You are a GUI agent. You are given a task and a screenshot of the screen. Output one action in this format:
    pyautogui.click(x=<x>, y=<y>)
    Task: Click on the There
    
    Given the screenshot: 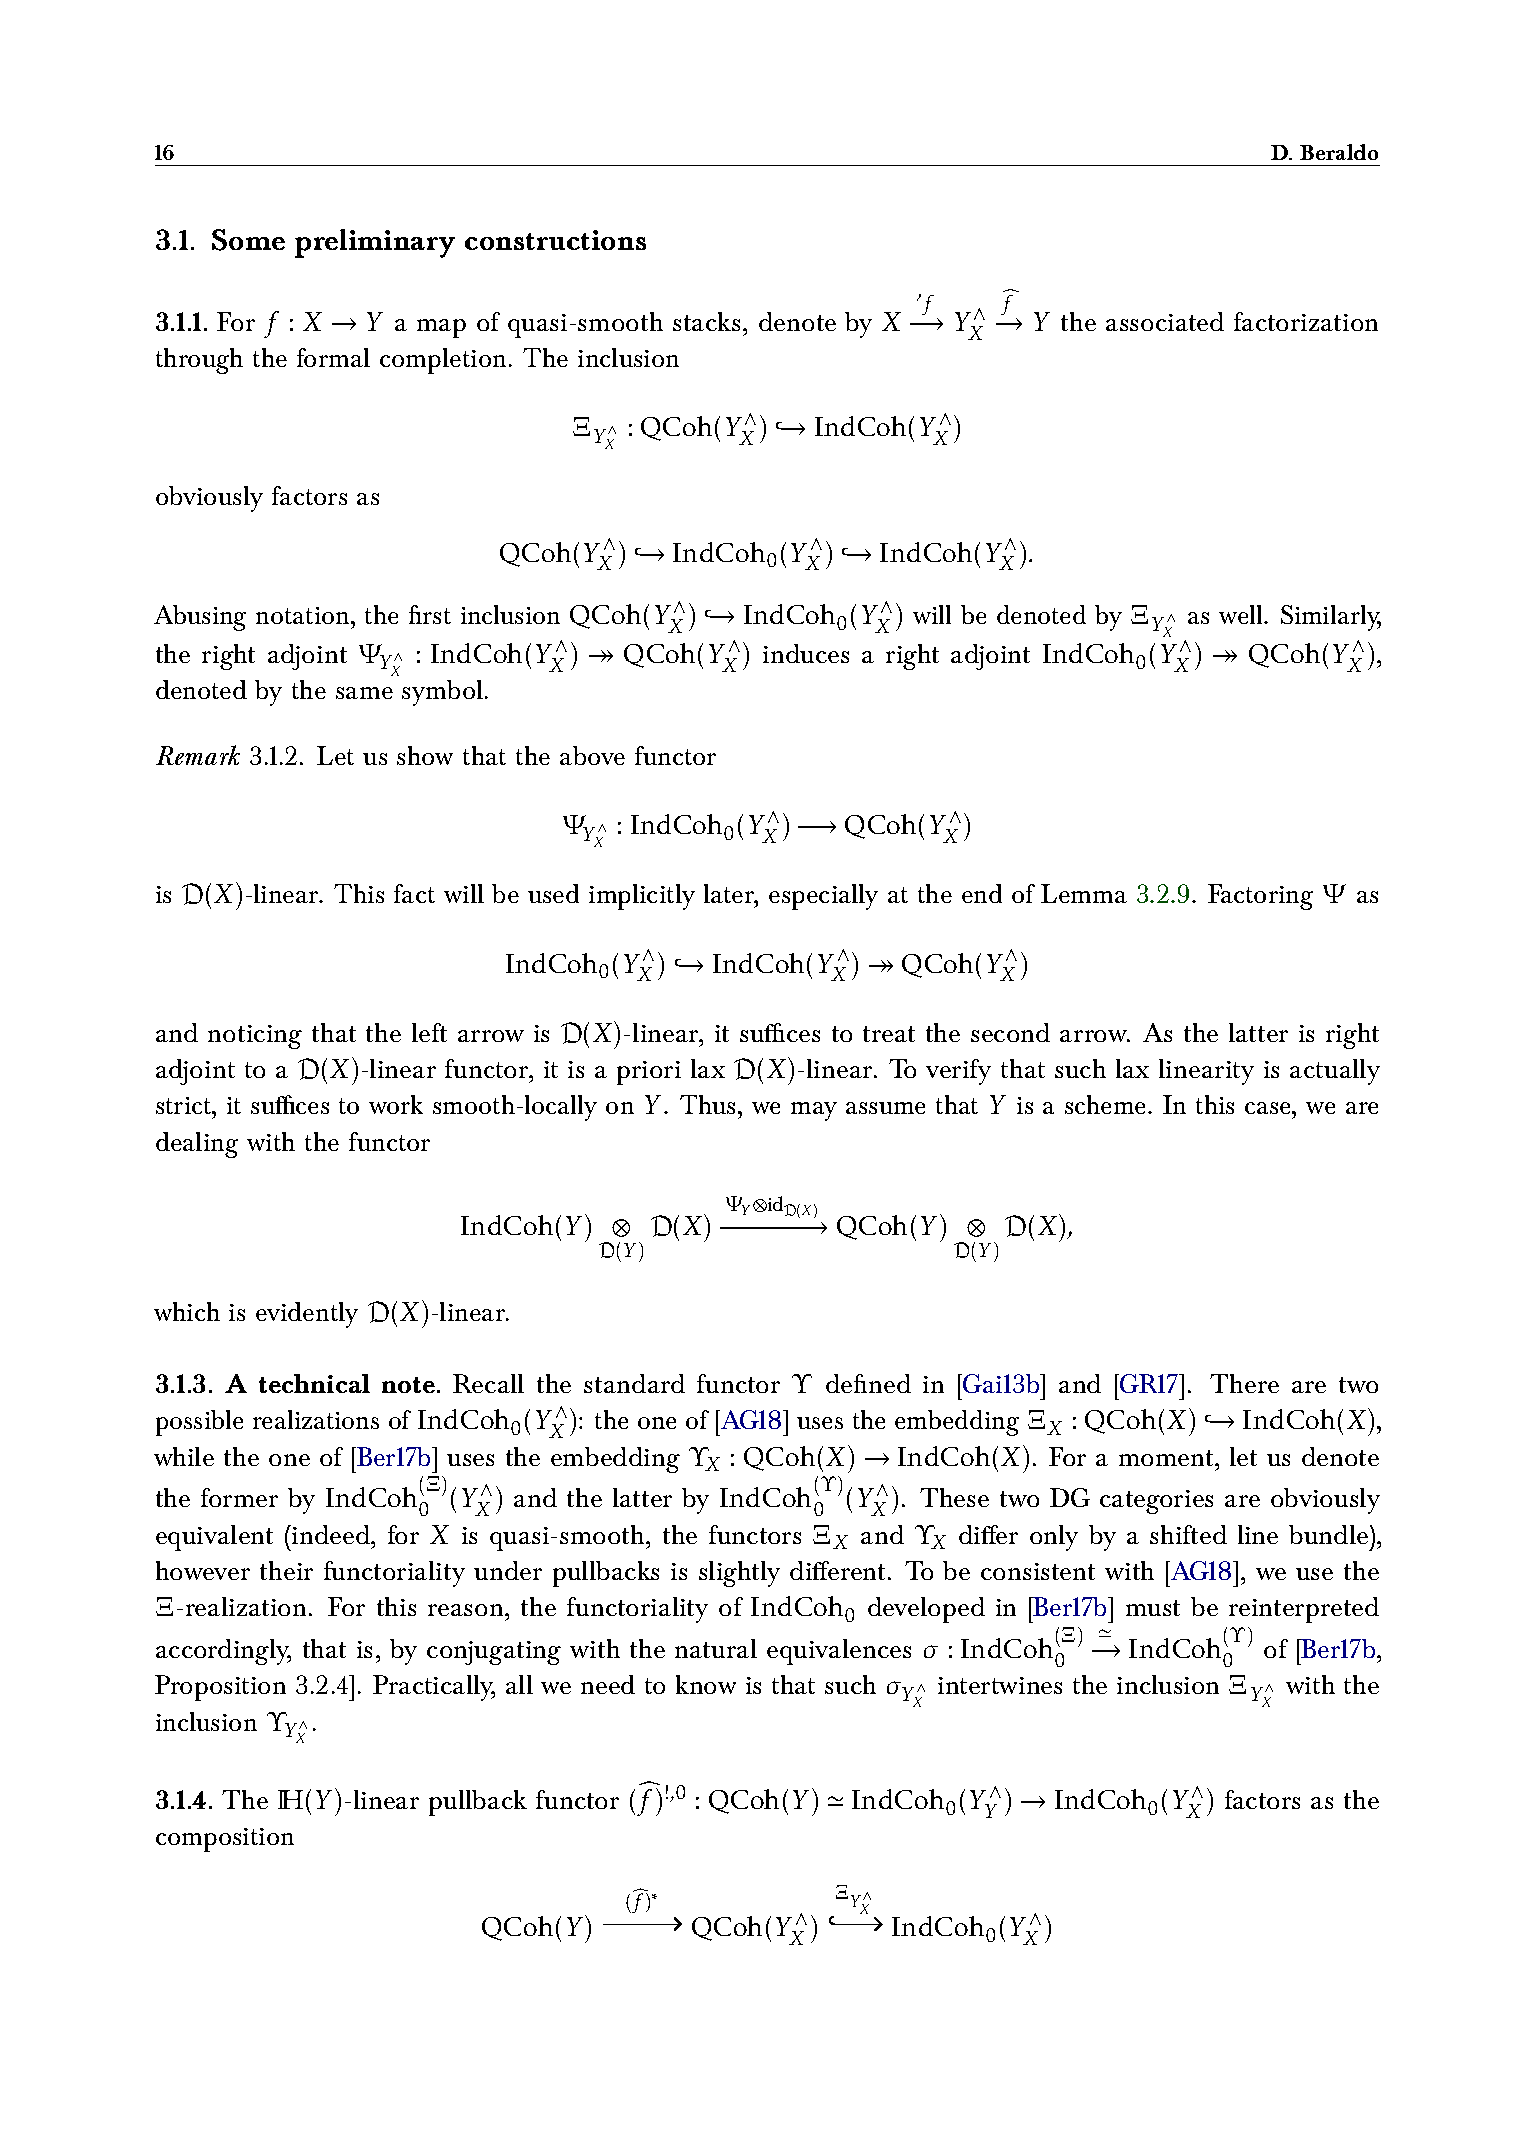 What is the action you would take?
    pyautogui.click(x=1244, y=1383)
